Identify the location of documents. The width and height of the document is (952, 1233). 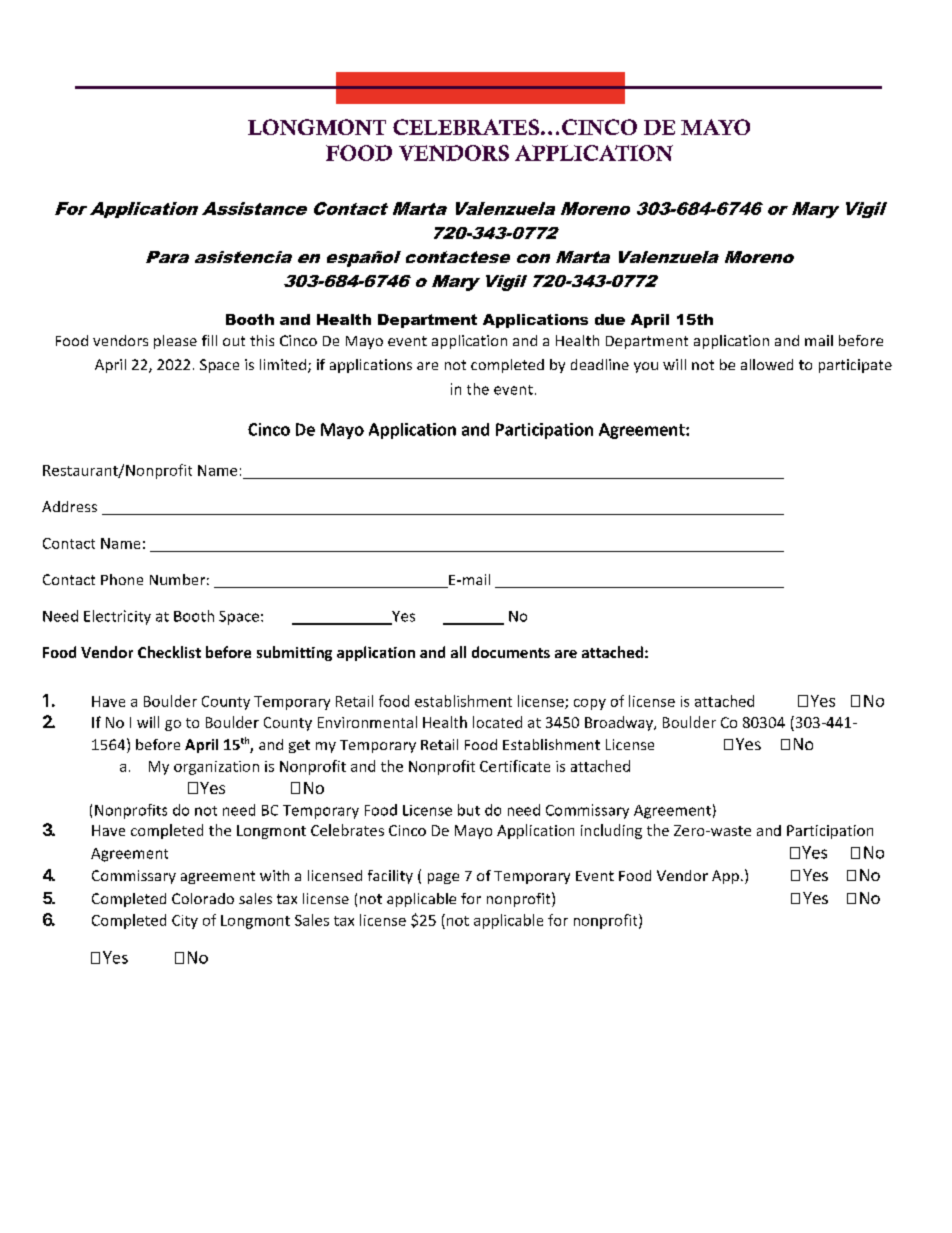
(511, 652).
